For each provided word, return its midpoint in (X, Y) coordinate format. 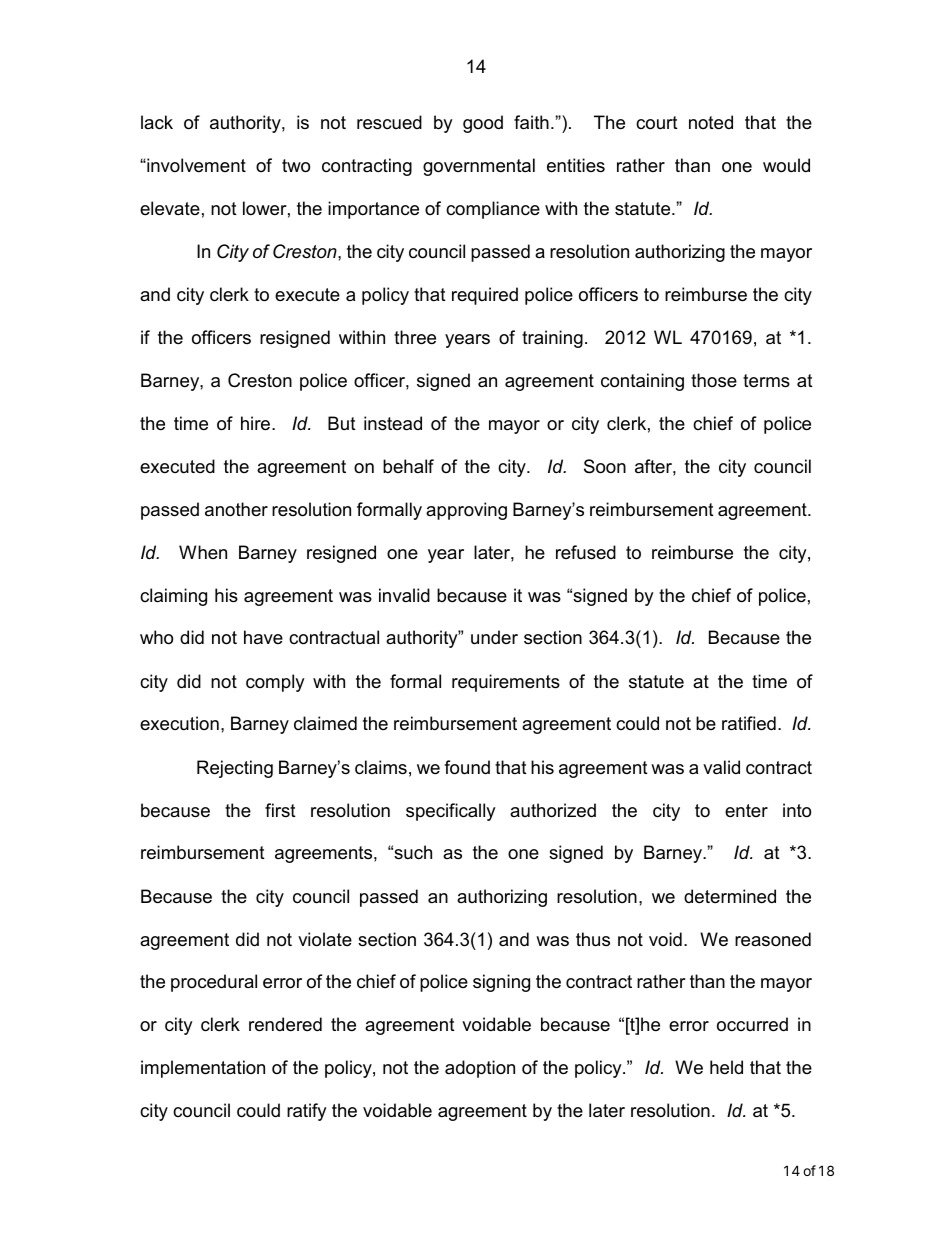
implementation (203, 1069)
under (494, 637)
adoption (480, 1069)
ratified (749, 723)
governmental (479, 167)
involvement (195, 165)
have (263, 637)
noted (711, 122)
